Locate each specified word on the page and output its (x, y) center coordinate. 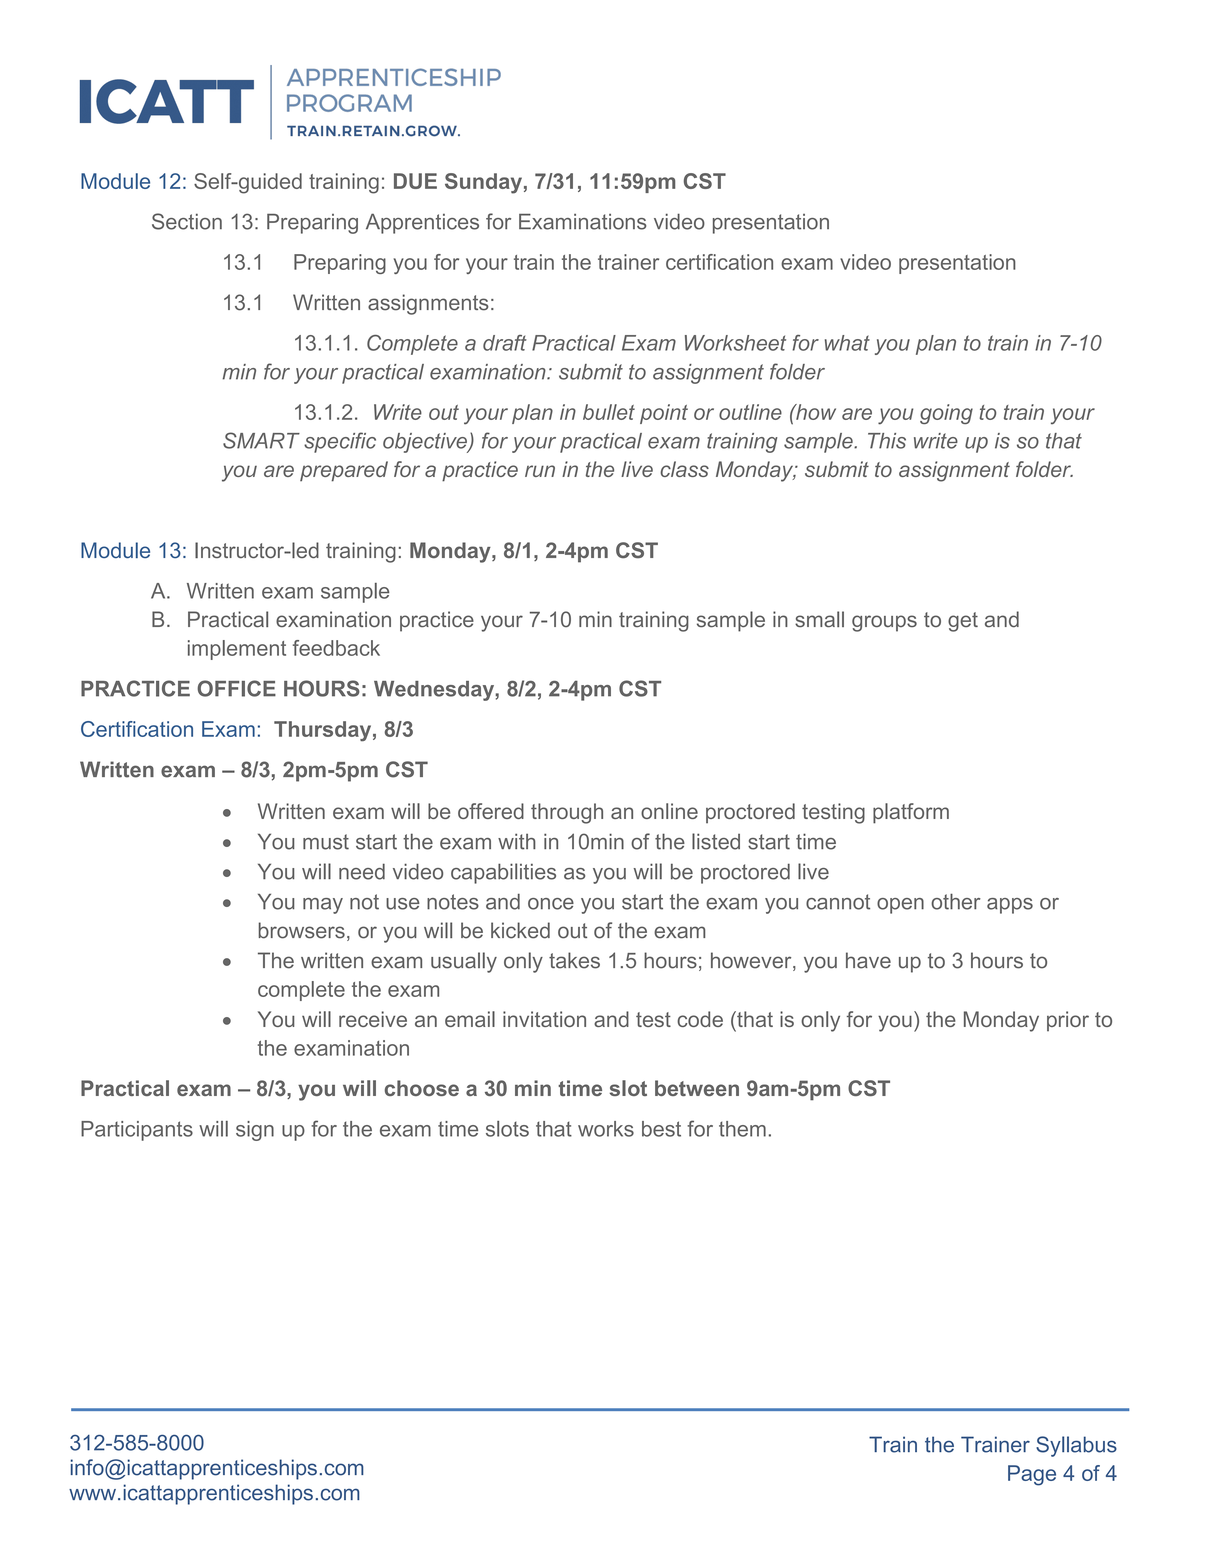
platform (911, 813)
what (847, 343)
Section (187, 221)
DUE (415, 181)
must (326, 842)
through (567, 813)
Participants (137, 1131)
